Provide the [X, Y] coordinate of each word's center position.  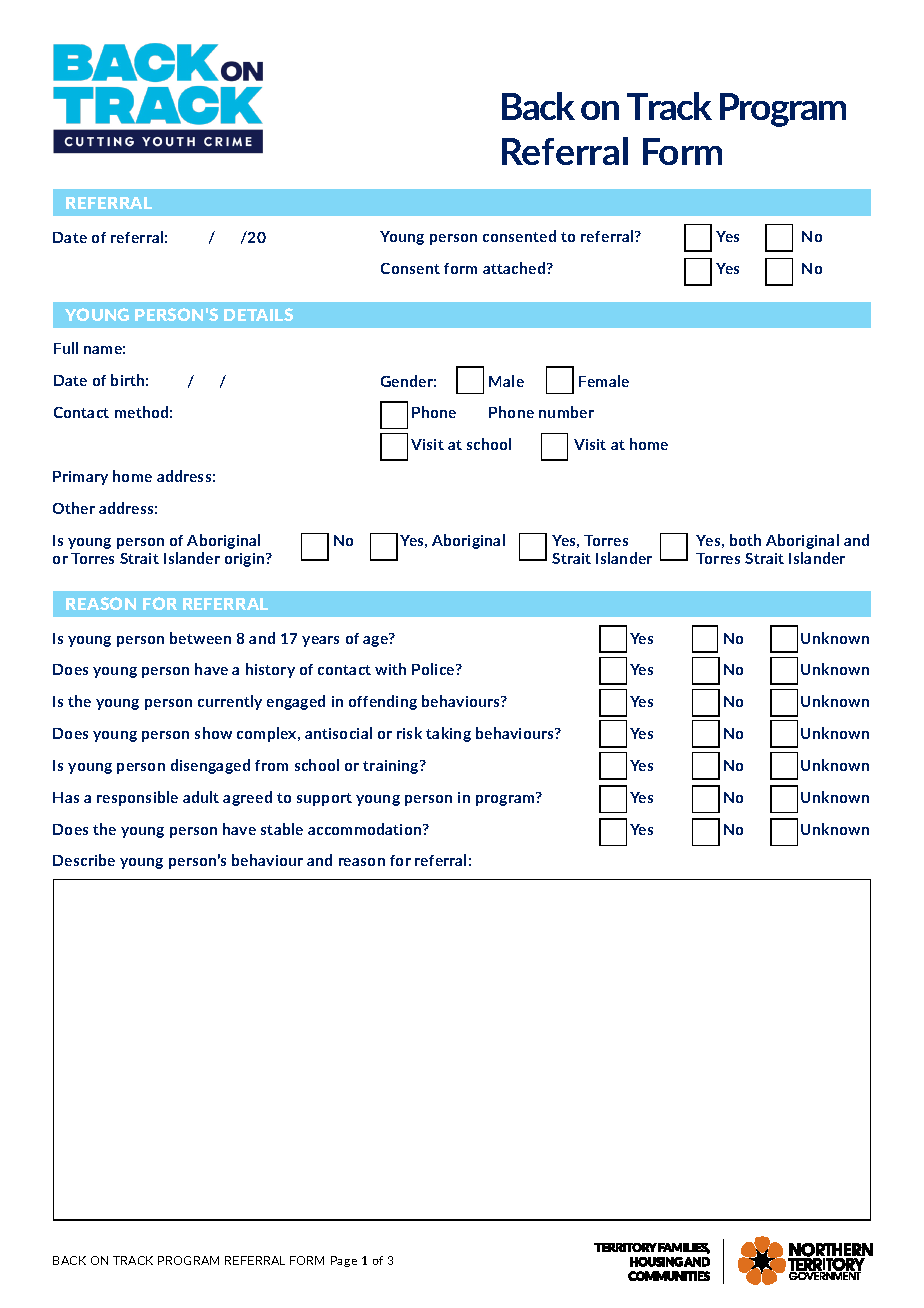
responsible [137, 798]
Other [74, 508]
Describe [84, 860]
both [745, 540]
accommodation [366, 829]
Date [70, 237]
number [566, 412]
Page [344, 1261]
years [320, 641]
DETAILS [258, 314]
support [324, 799]
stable [282, 829]
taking [448, 734]
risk [409, 733]
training [392, 767]
